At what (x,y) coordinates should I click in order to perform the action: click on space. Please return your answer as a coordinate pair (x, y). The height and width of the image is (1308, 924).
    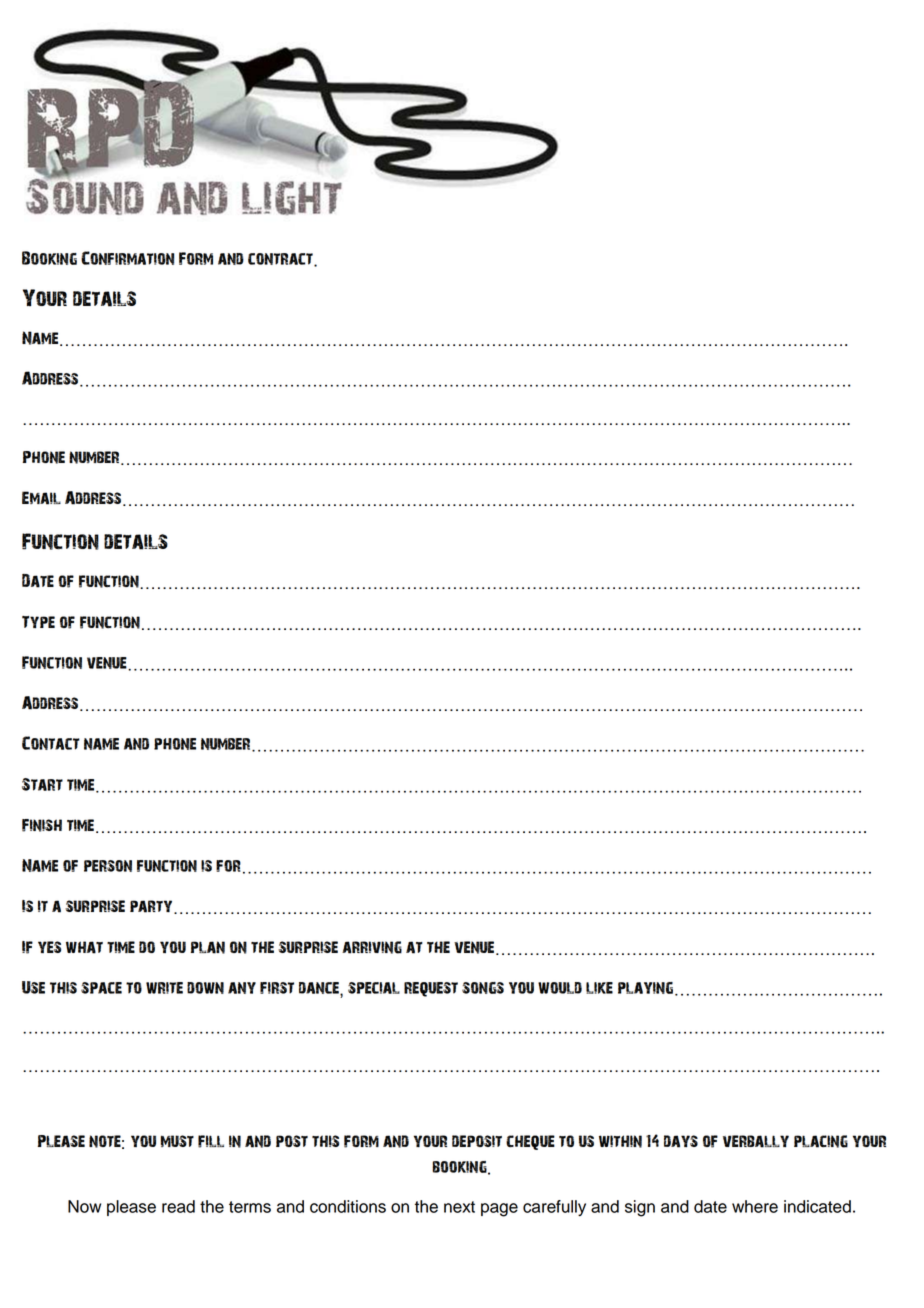
    Looking at the image, I should click on (101, 988).
